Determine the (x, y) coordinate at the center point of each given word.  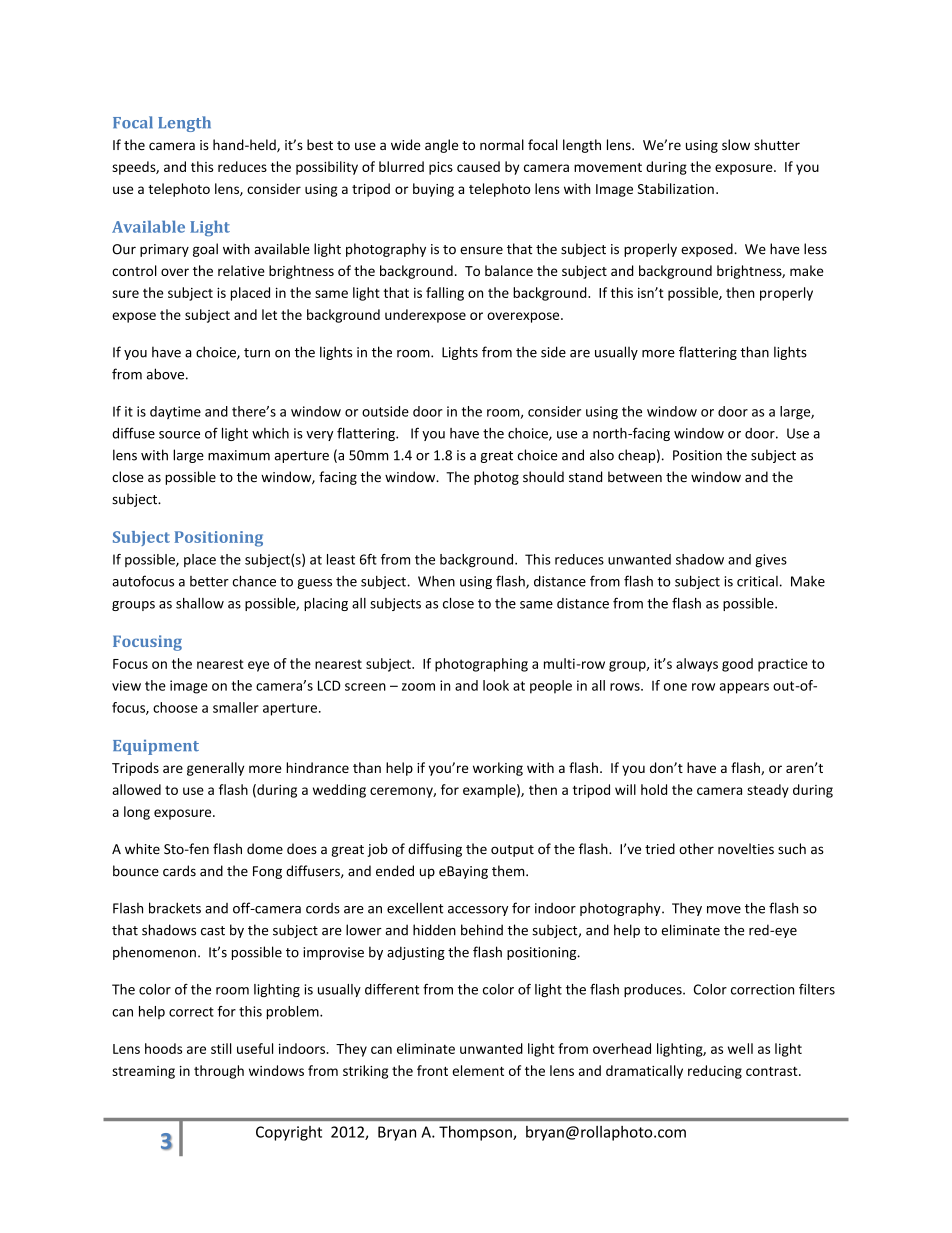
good (737, 665)
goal (205, 250)
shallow (200, 603)
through (219, 1072)
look (496, 685)
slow (736, 144)
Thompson (476, 1133)
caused (478, 166)
